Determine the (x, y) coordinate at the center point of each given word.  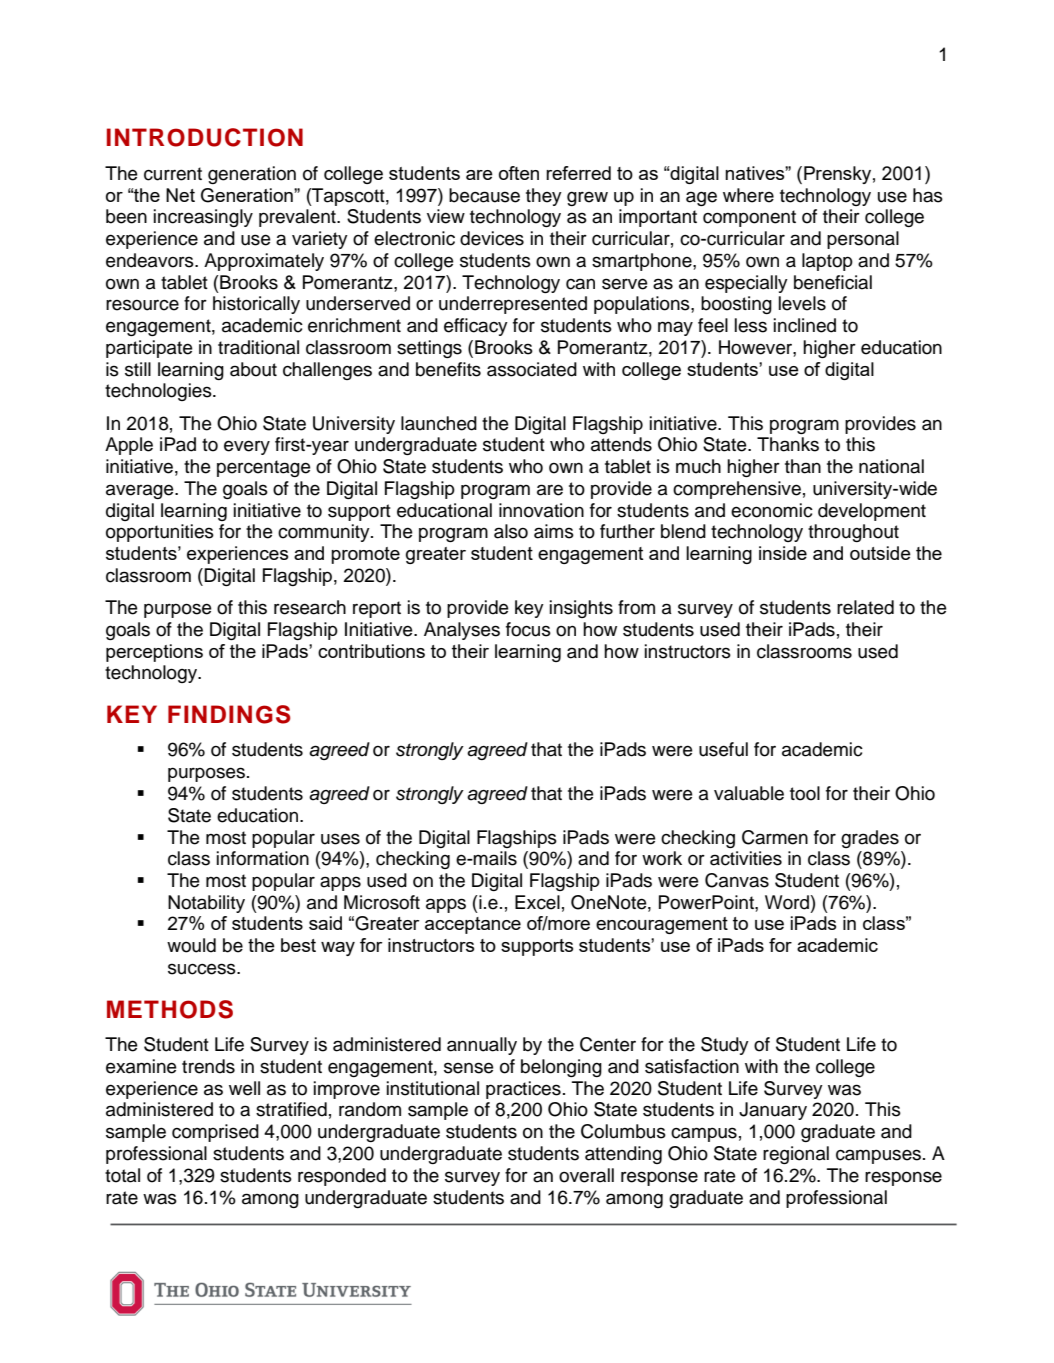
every (247, 447)
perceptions (154, 653)
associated (532, 369)
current (173, 174)
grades (870, 839)
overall (586, 1175)
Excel (537, 902)
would (191, 945)
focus (528, 629)
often (519, 173)
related (865, 607)
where (748, 195)
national (891, 466)
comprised (215, 1133)
